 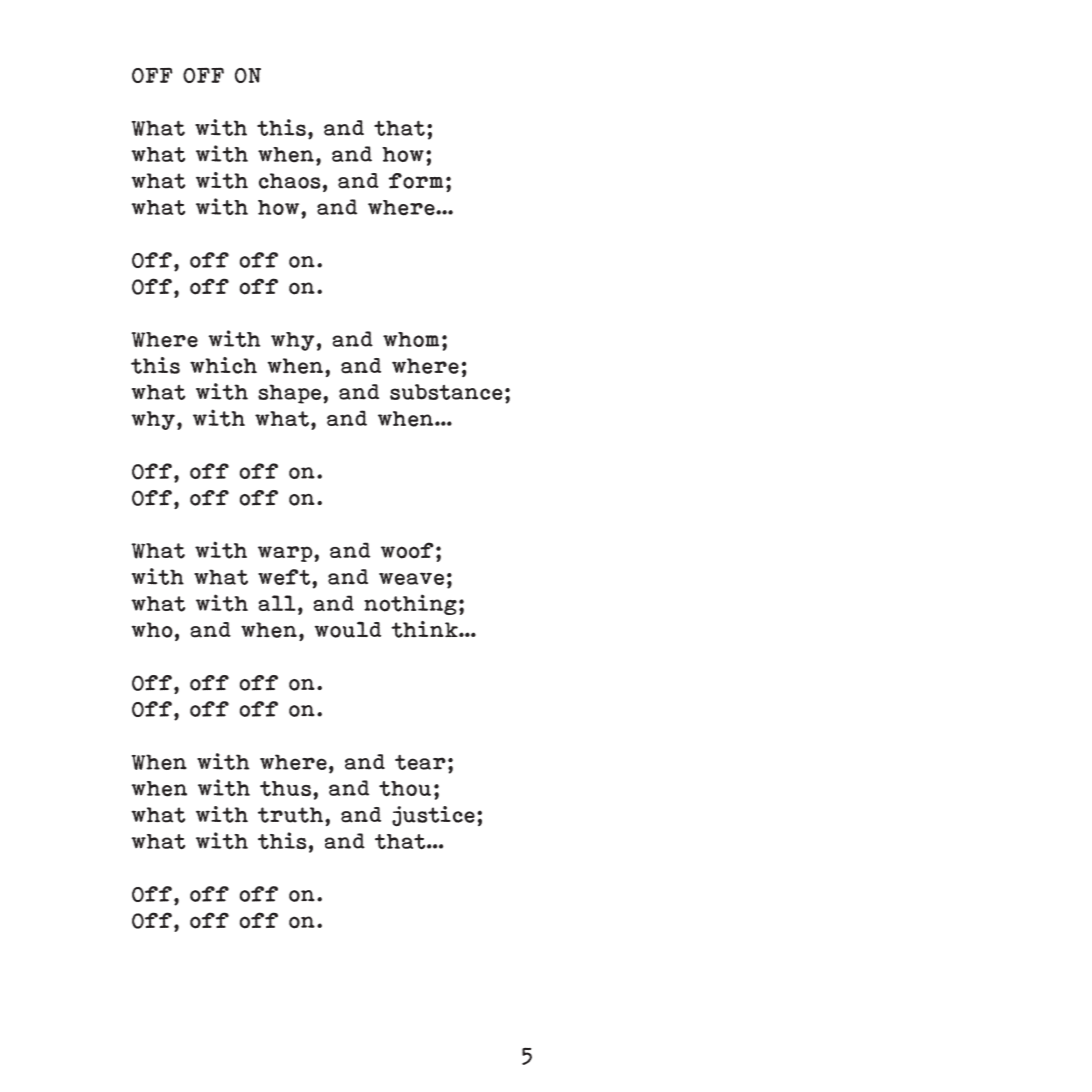 I want to click on warp, so click(x=286, y=554).
